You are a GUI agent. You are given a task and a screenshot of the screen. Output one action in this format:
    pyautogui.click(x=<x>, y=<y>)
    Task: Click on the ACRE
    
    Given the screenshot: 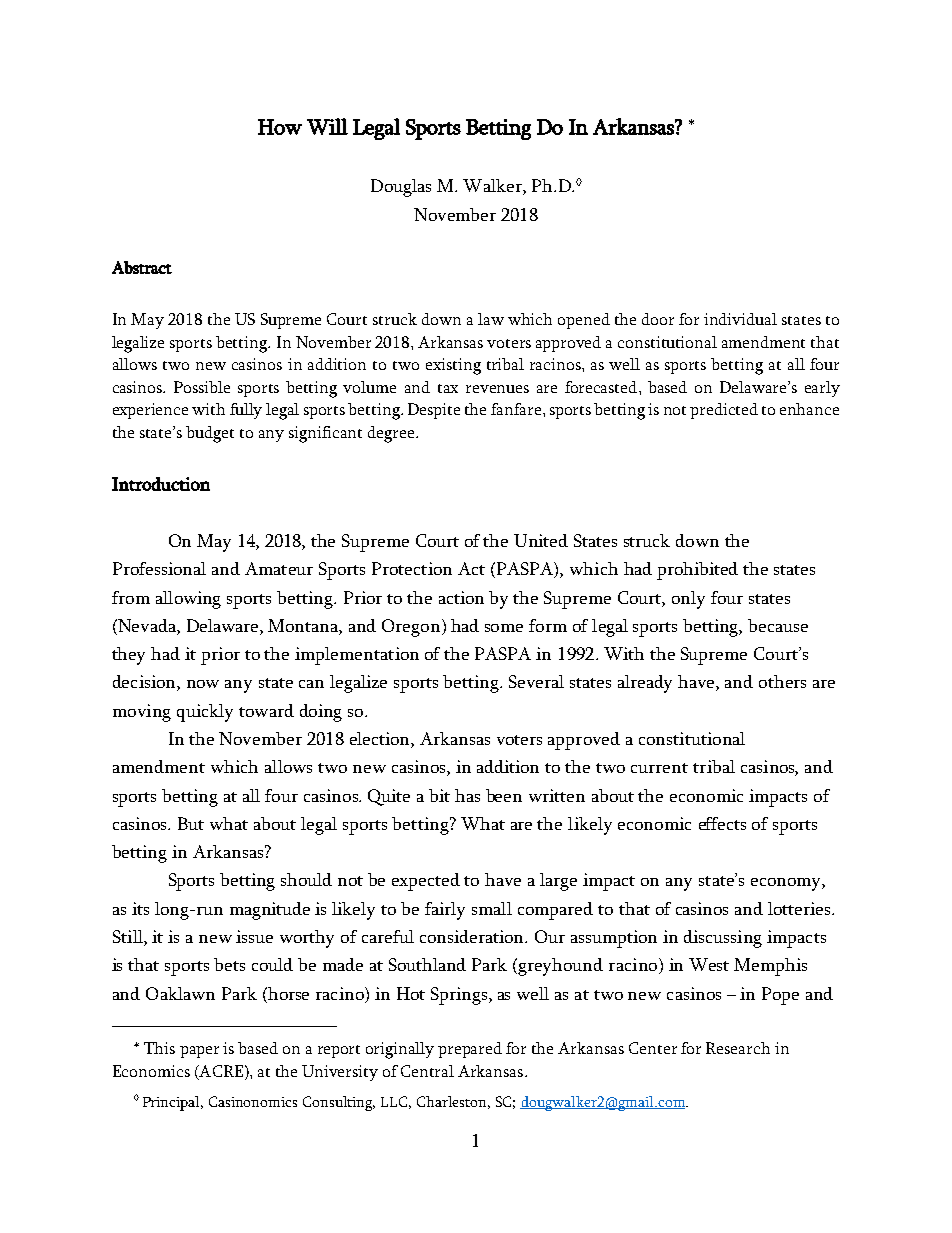 What is the action you would take?
    pyautogui.click(x=220, y=1072)
